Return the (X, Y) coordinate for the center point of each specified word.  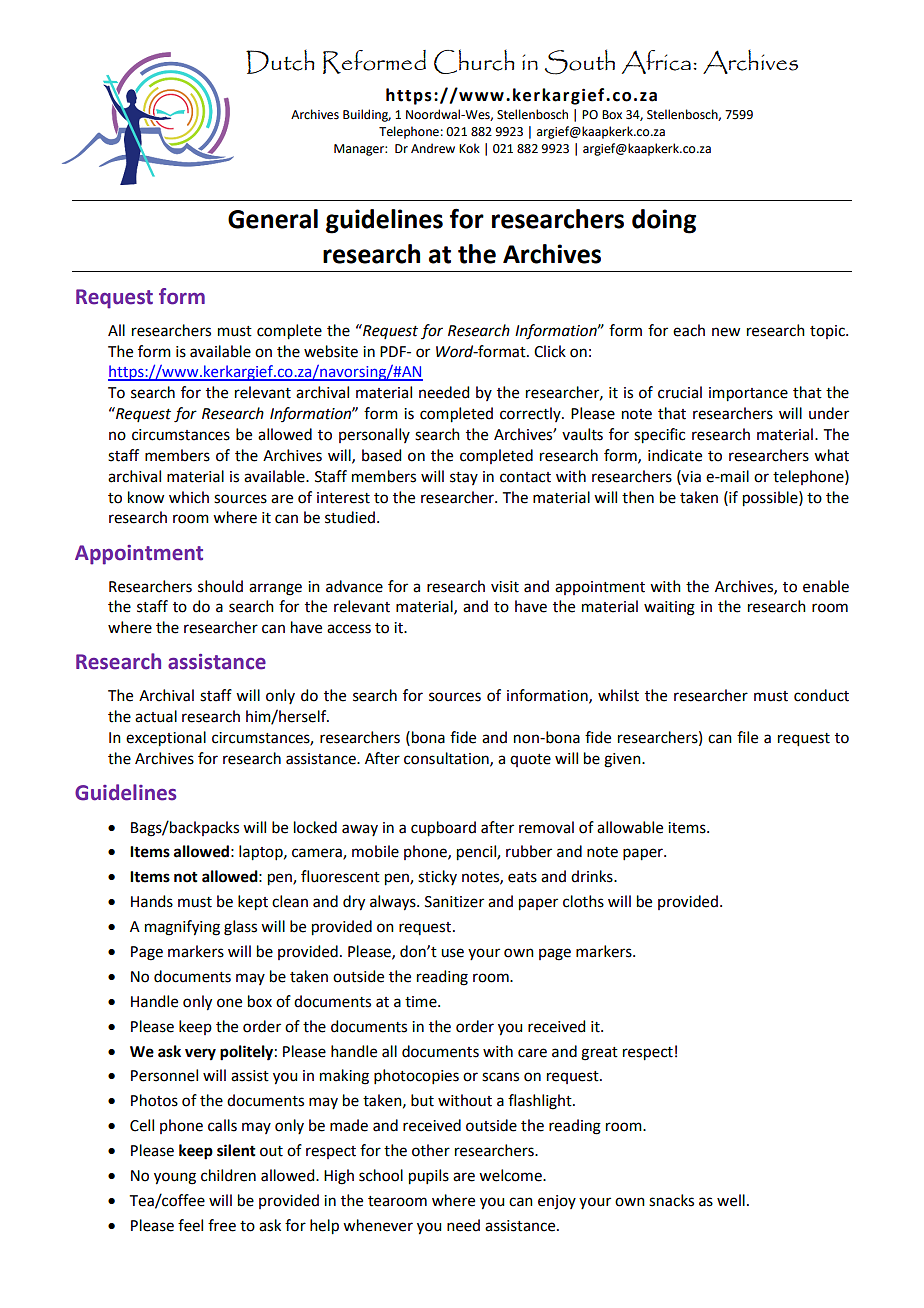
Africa (656, 62)
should (220, 586)
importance (748, 394)
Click (550, 351)
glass (240, 928)
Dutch (280, 62)
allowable (630, 827)
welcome (511, 1175)
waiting (669, 608)
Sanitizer (454, 902)
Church (474, 61)
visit (505, 587)
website (331, 351)
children (228, 1175)
